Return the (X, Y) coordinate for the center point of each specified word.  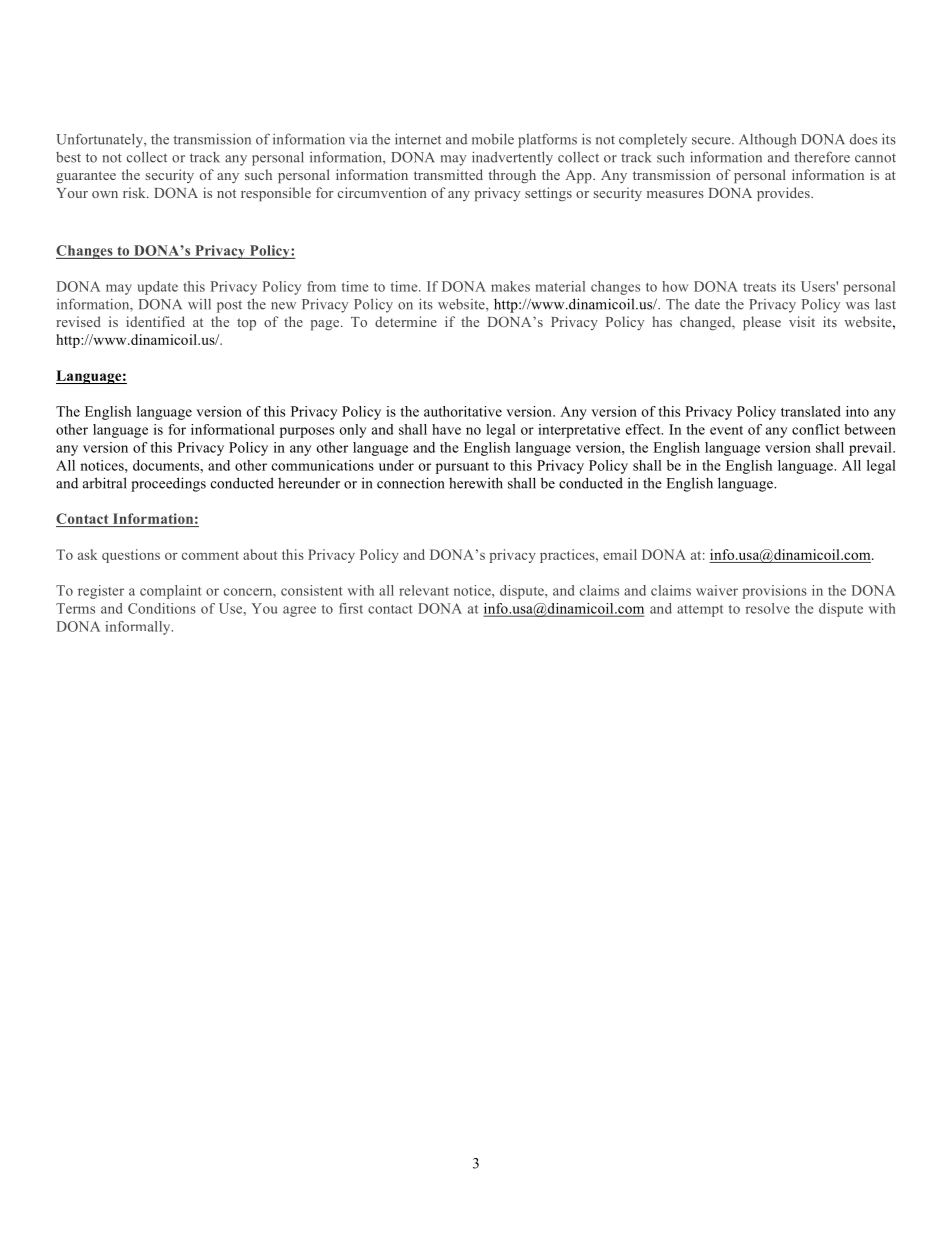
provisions (774, 592)
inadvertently (512, 158)
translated (811, 411)
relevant (424, 590)
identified (155, 321)
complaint (171, 592)
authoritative (463, 411)
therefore (822, 157)
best (68, 157)
